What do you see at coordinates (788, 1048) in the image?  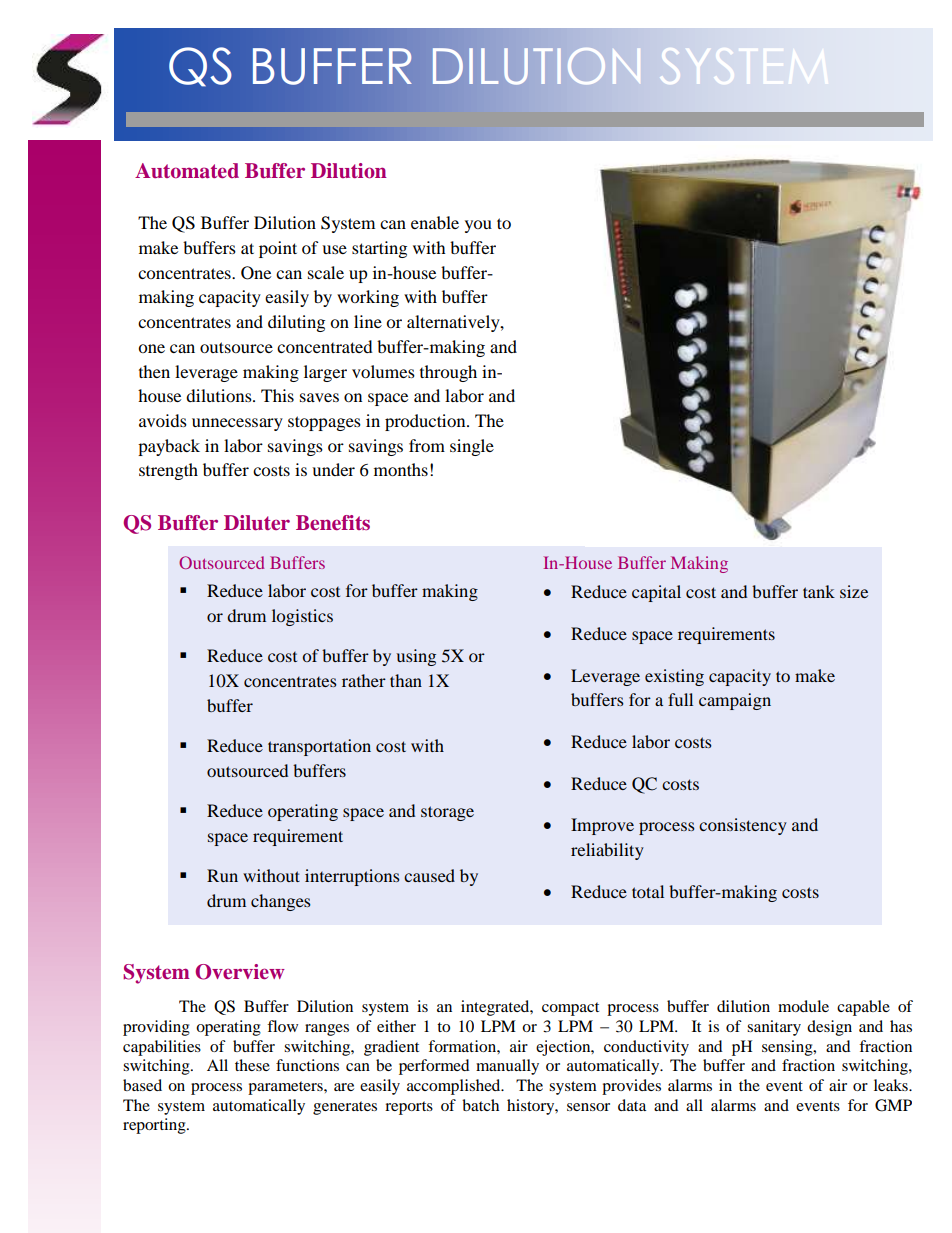 I see `sensing` at bounding box center [788, 1048].
